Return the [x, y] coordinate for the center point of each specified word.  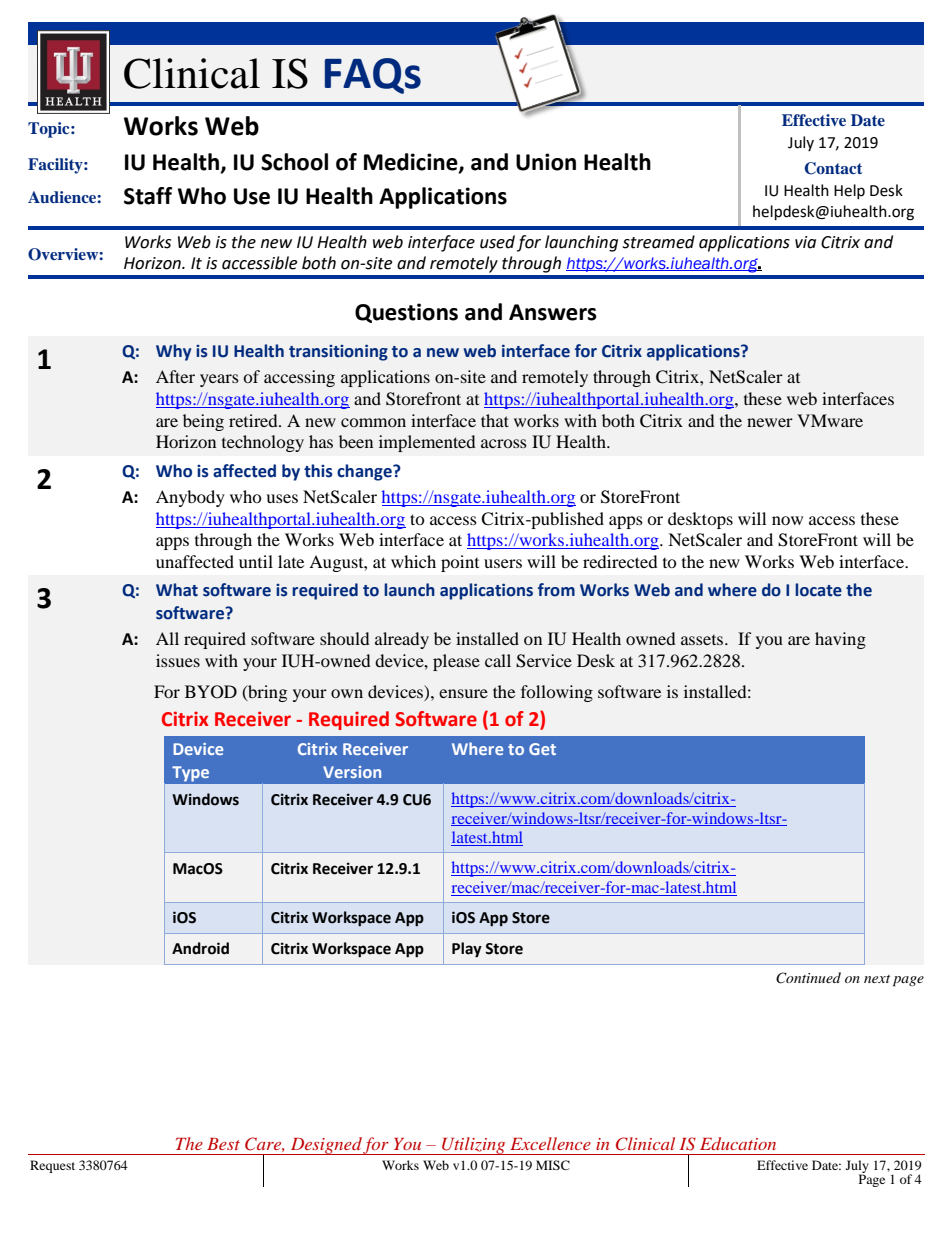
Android [200, 948]
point [460, 563]
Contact [833, 168]
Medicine [412, 163]
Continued [808, 978]
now [787, 520]
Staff [148, 196]
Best [223, 1144]
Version [352, 772]
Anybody [190, 498]
